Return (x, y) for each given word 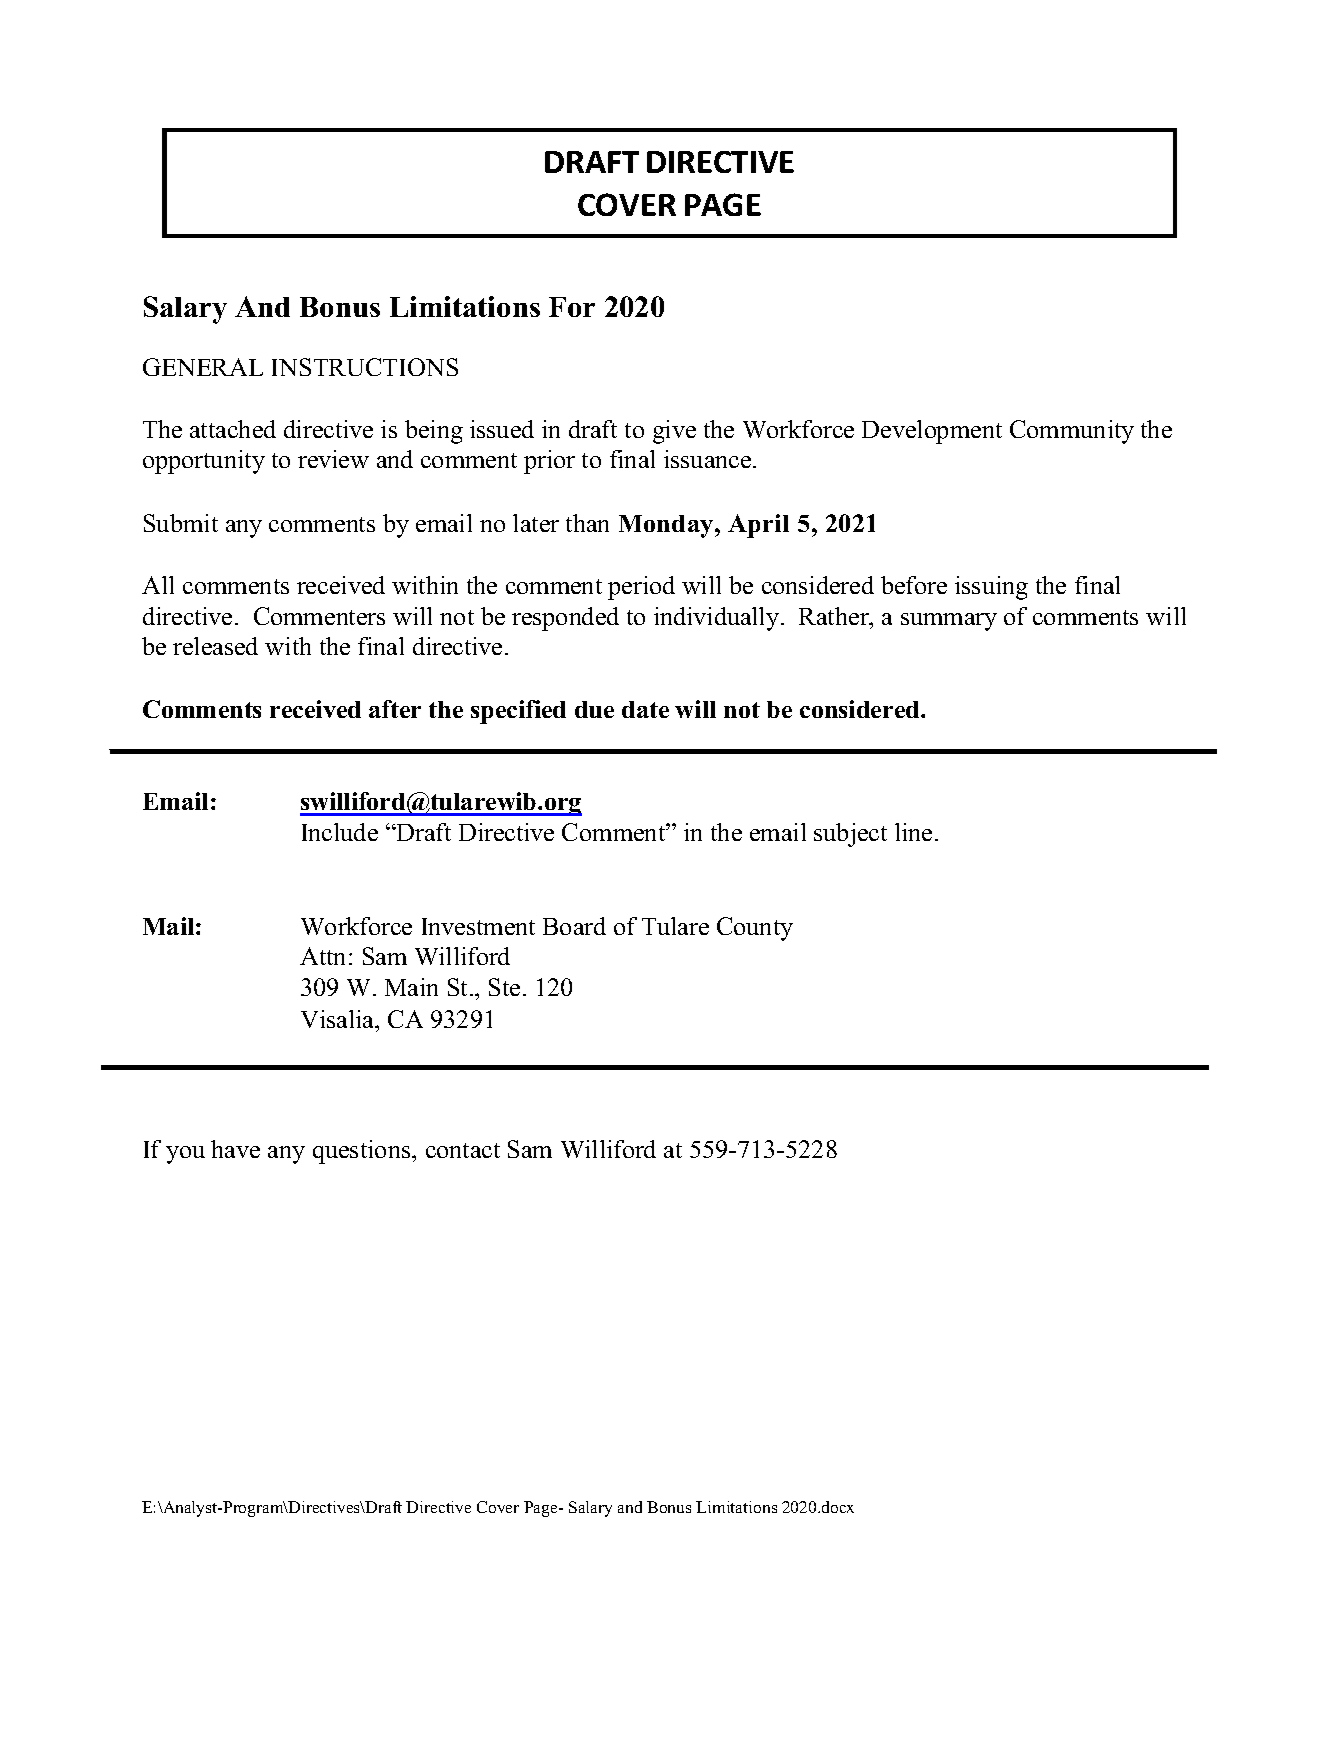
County (755, 929)
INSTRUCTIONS (365, 367)
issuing (991, 588)
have (235, 1149)
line (913, 832)
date (645, 709)
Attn (322, 956)
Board (574, 926)
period (641, 588)
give (674, 432)
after (395, 709)
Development (932, 432)
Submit (181, 523)
